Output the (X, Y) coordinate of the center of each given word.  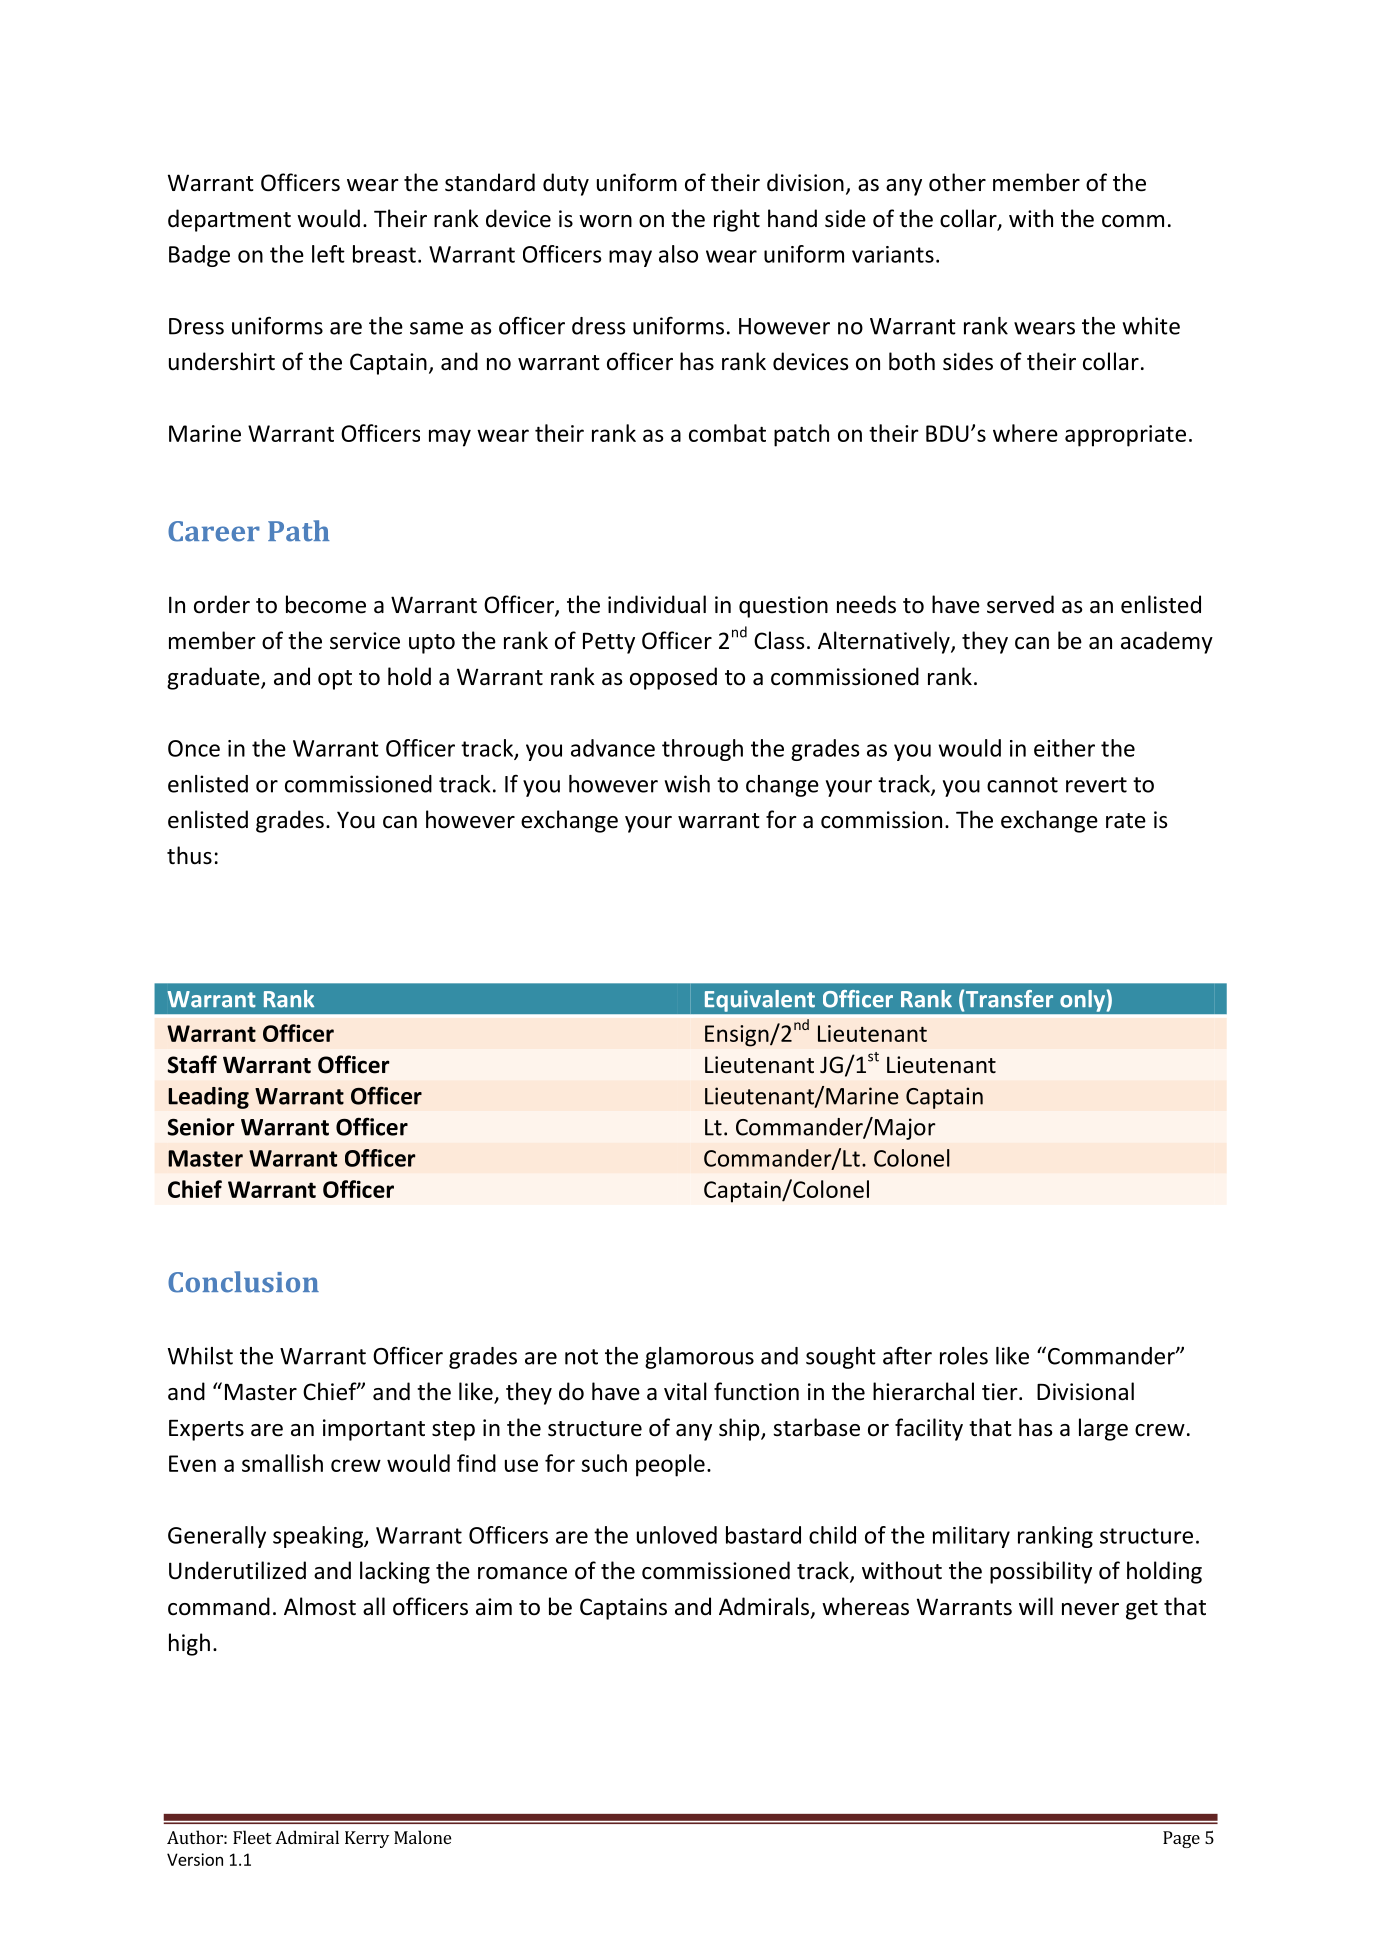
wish (687, 784)
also (678, 254)
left (328, 254)
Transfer (1009, 999)
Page (1181, 1839)
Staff (192, 1064)
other (957, 182)
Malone (422, 1837)
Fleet (252, 1837)
